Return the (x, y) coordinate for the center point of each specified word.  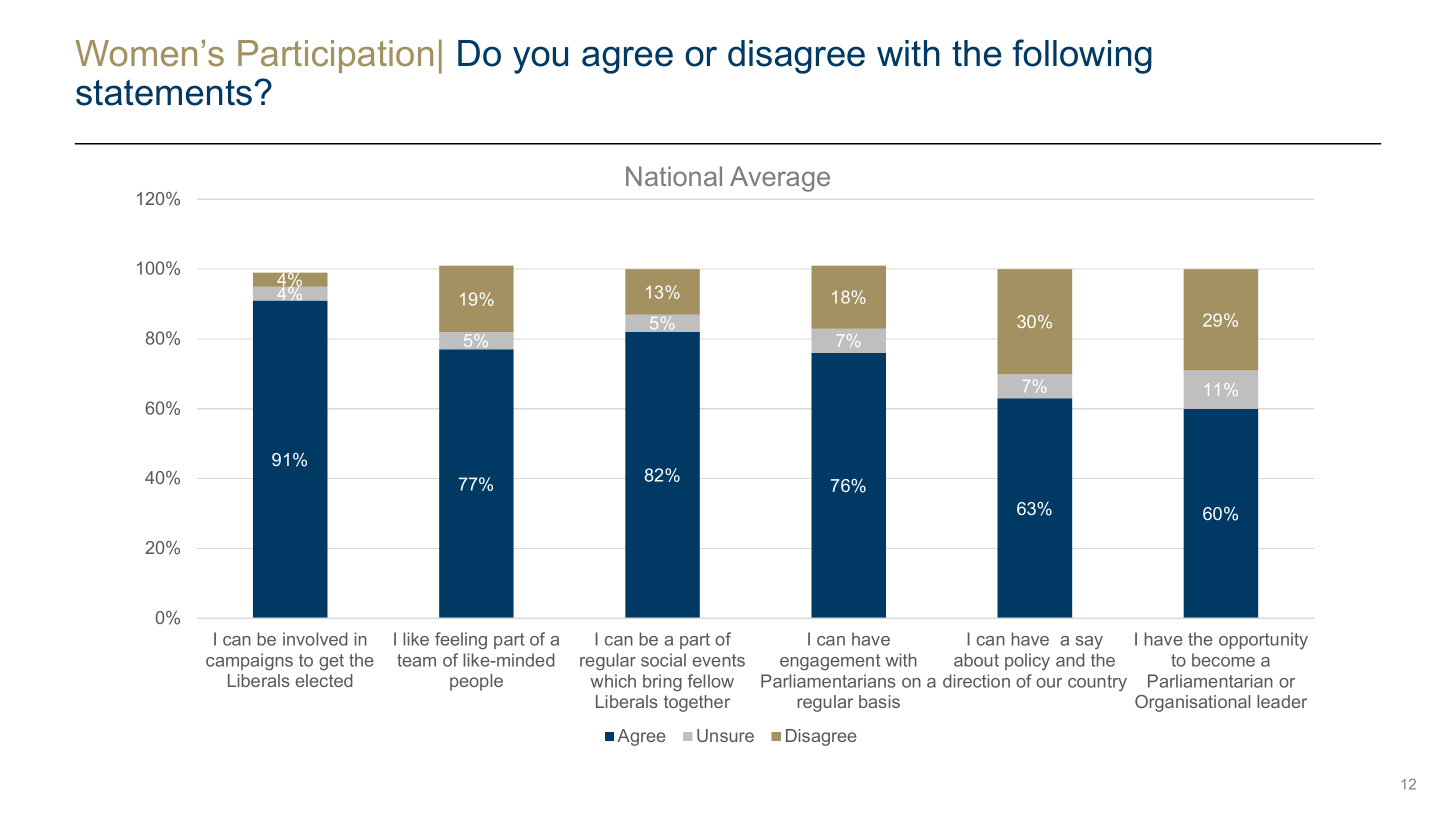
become (1223, 660)
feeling (461, 641)
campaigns (249, 662)
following (1082, 56)
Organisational (1192, 703)
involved (315, 639)
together (697, 703)
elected (324, 680)
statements (164, 93)
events (718, 660)
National (674, 176)
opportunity (1263, 640)
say (1089, 642)
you (540, 60)
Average (780, 179)
